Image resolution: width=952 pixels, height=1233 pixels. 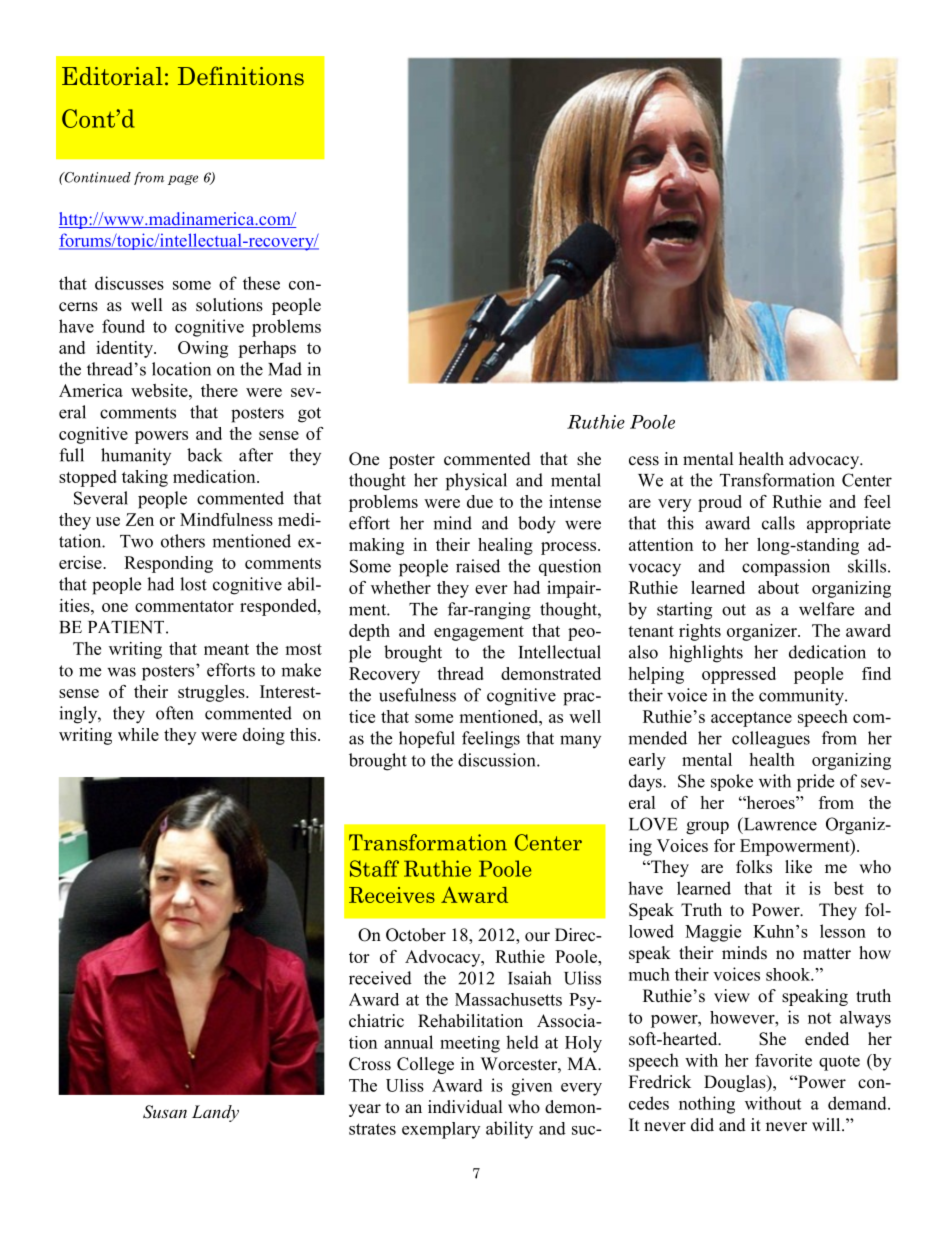 What do you see at coordinates (783, 1060) in the page?
I see `favorite` at bounding box center [783, 1060].
